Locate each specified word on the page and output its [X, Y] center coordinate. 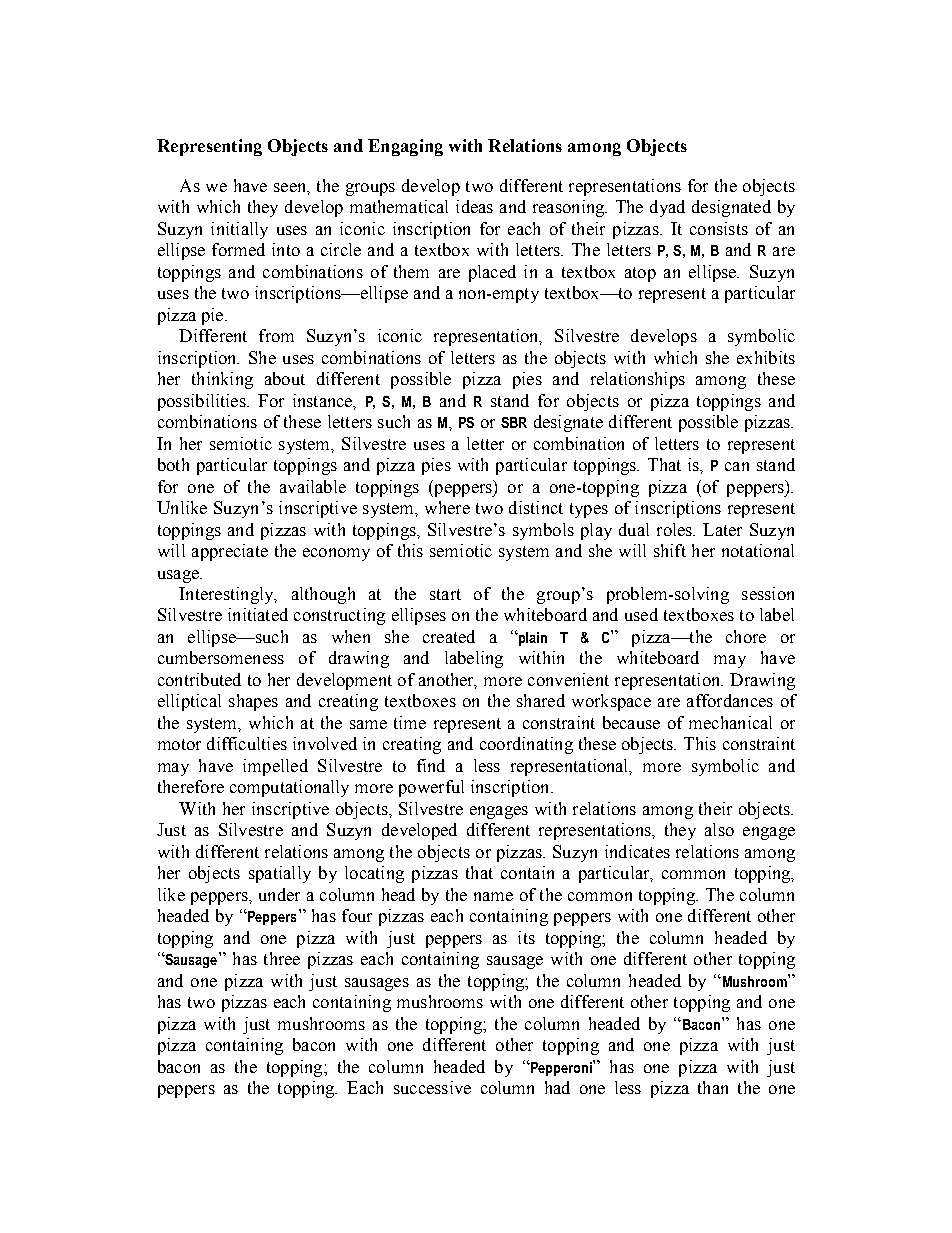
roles [675, 529]
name [493, 896]
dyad [667, 208]
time [410, 722]
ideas [474, 206]
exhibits [766, 357]
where [447, 507]
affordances [730, 700]
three [282, 958]
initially [239, 230]
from [276, 335]
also [719, 829]
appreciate [230, 552]
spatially [280, 874]
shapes [253, 702]
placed [492, 273]
